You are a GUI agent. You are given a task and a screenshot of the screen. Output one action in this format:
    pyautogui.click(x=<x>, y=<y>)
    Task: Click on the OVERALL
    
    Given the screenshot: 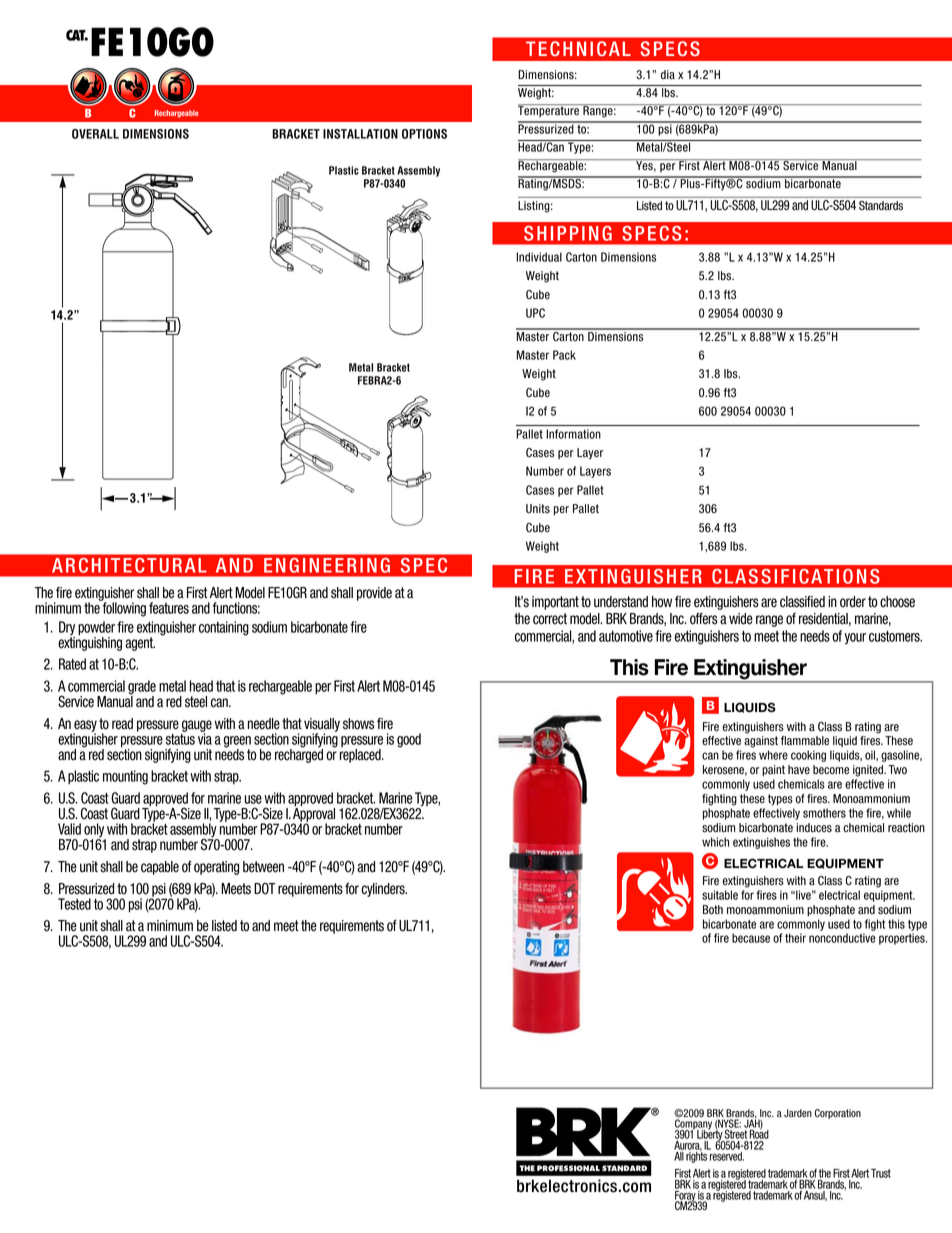 What is the action you would take?
    pyautogui.click(x=95, y=134)
